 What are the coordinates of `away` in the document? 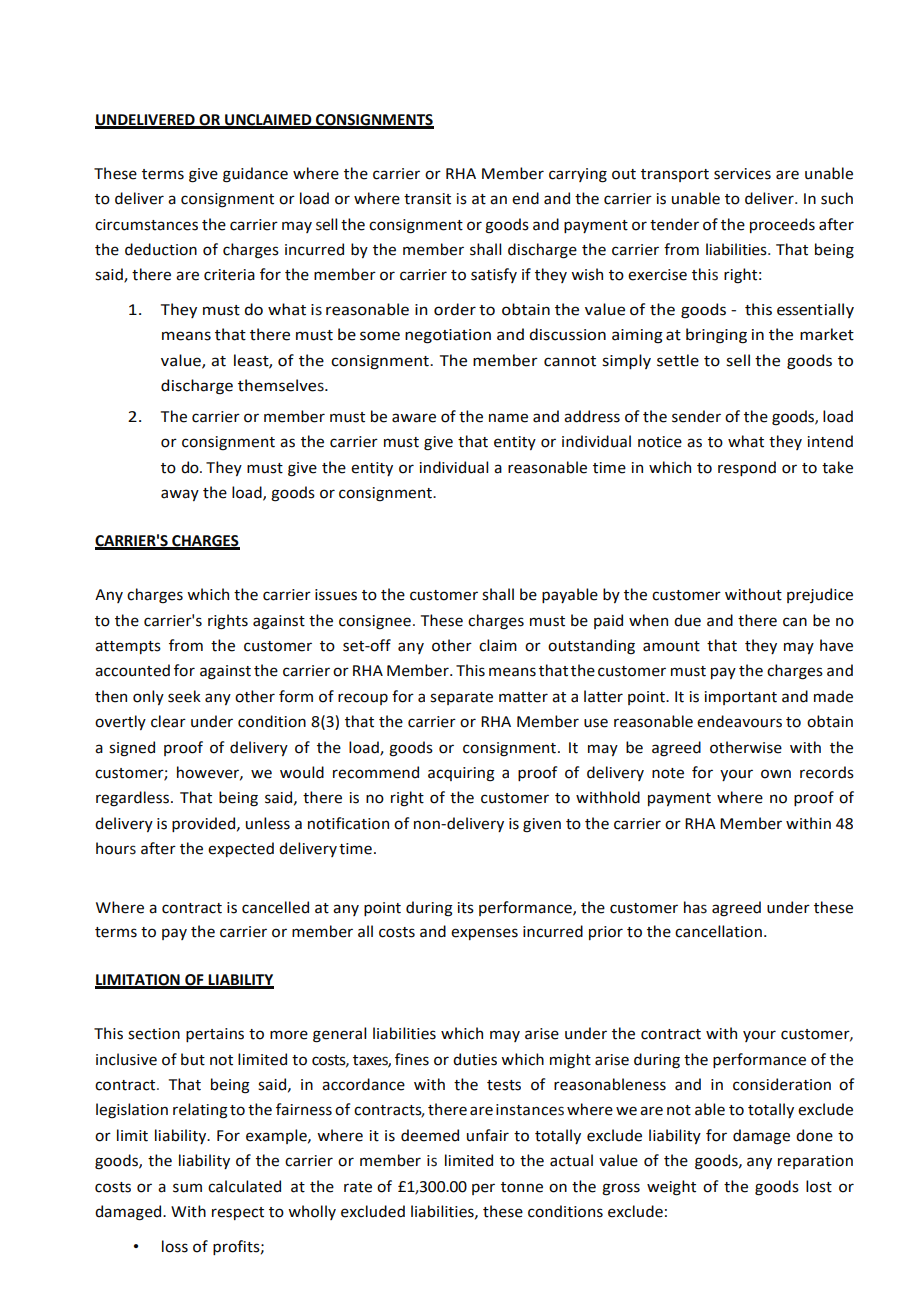 It's located at (180, 495).
